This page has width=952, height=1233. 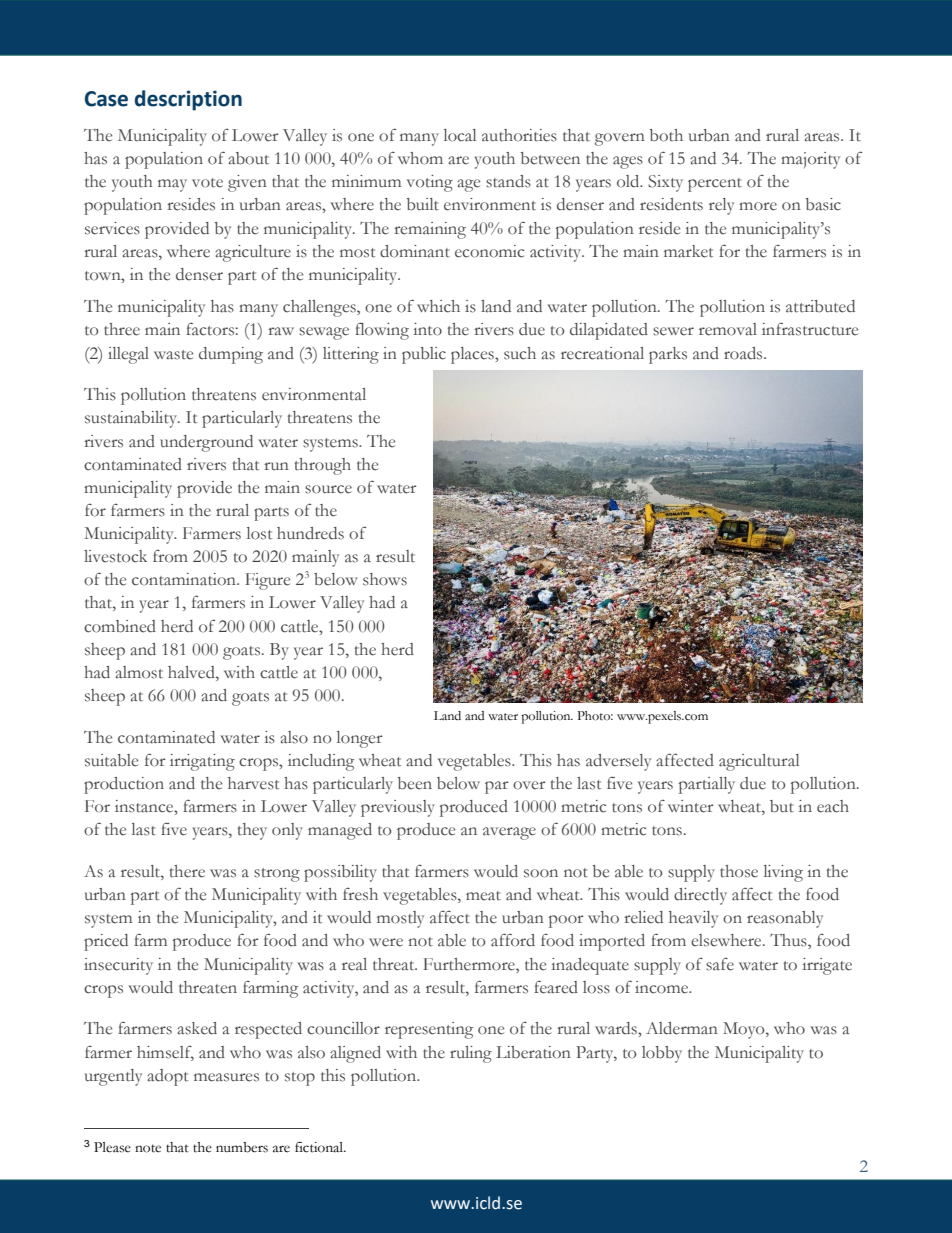 I want to click on majority, so click(x=810, y=160).
